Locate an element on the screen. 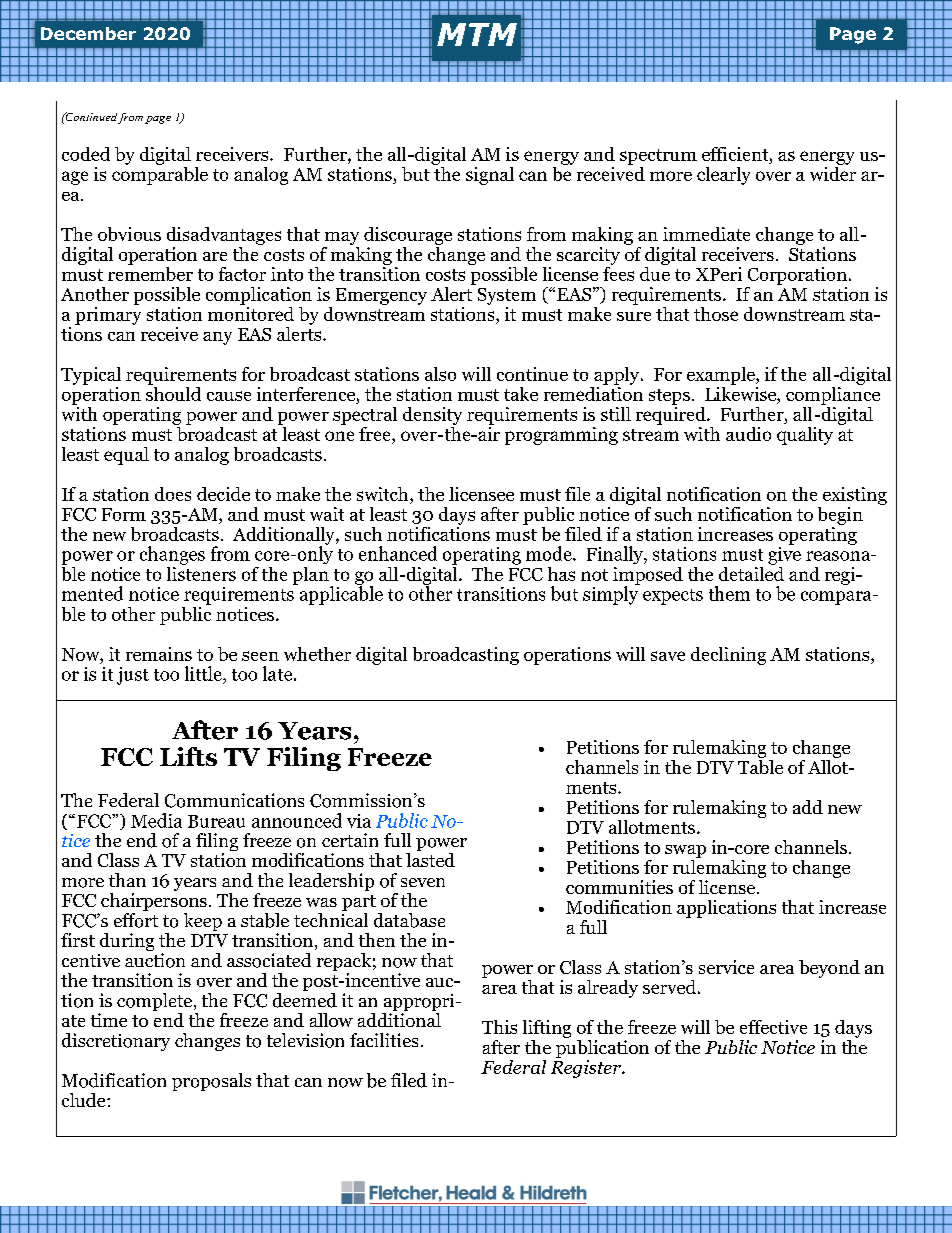 The height and width of the screenshot is (1233, 952). proposals is located at coordinates (211, 1082).
